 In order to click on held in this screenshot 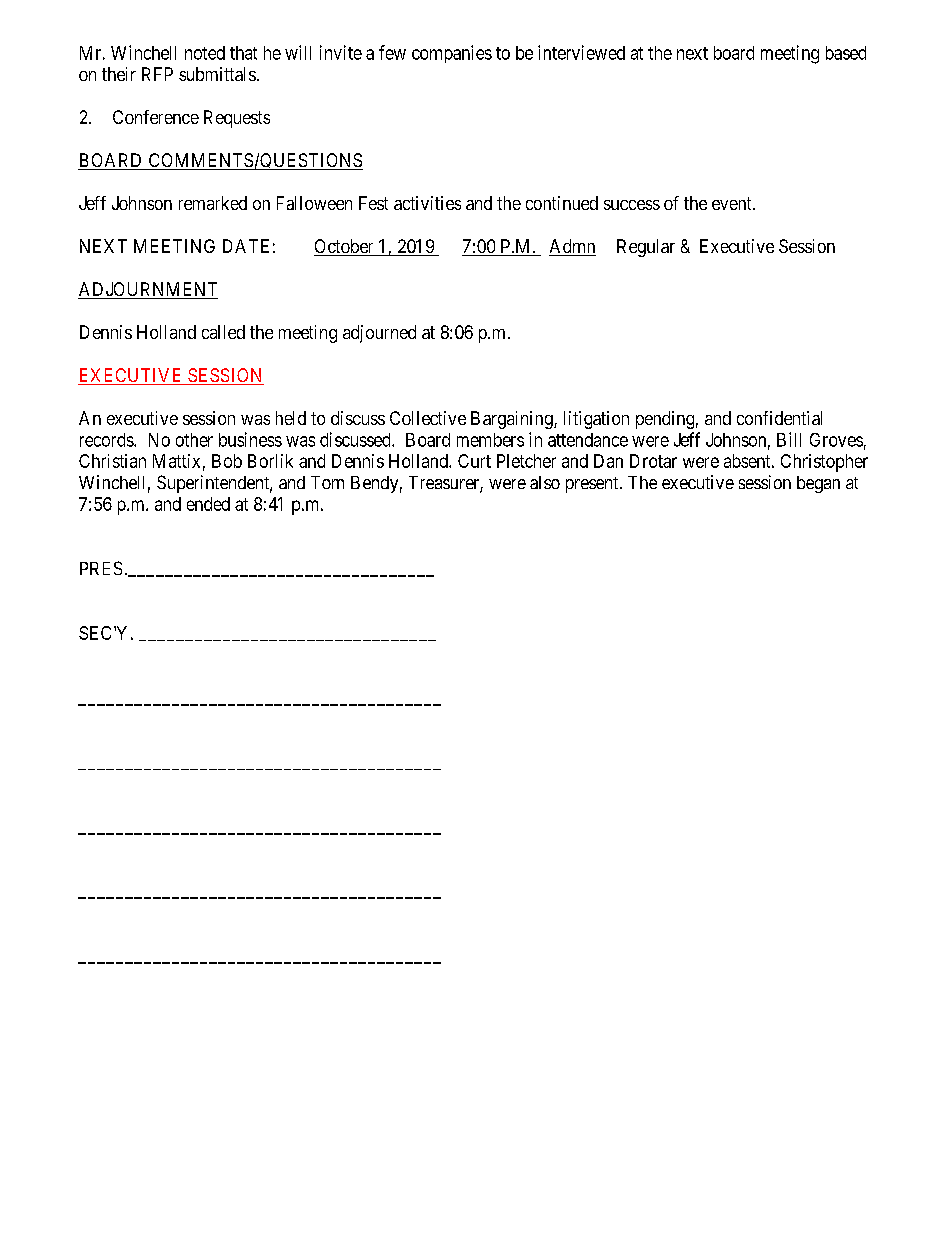, I will do `click(291, 418)`.
